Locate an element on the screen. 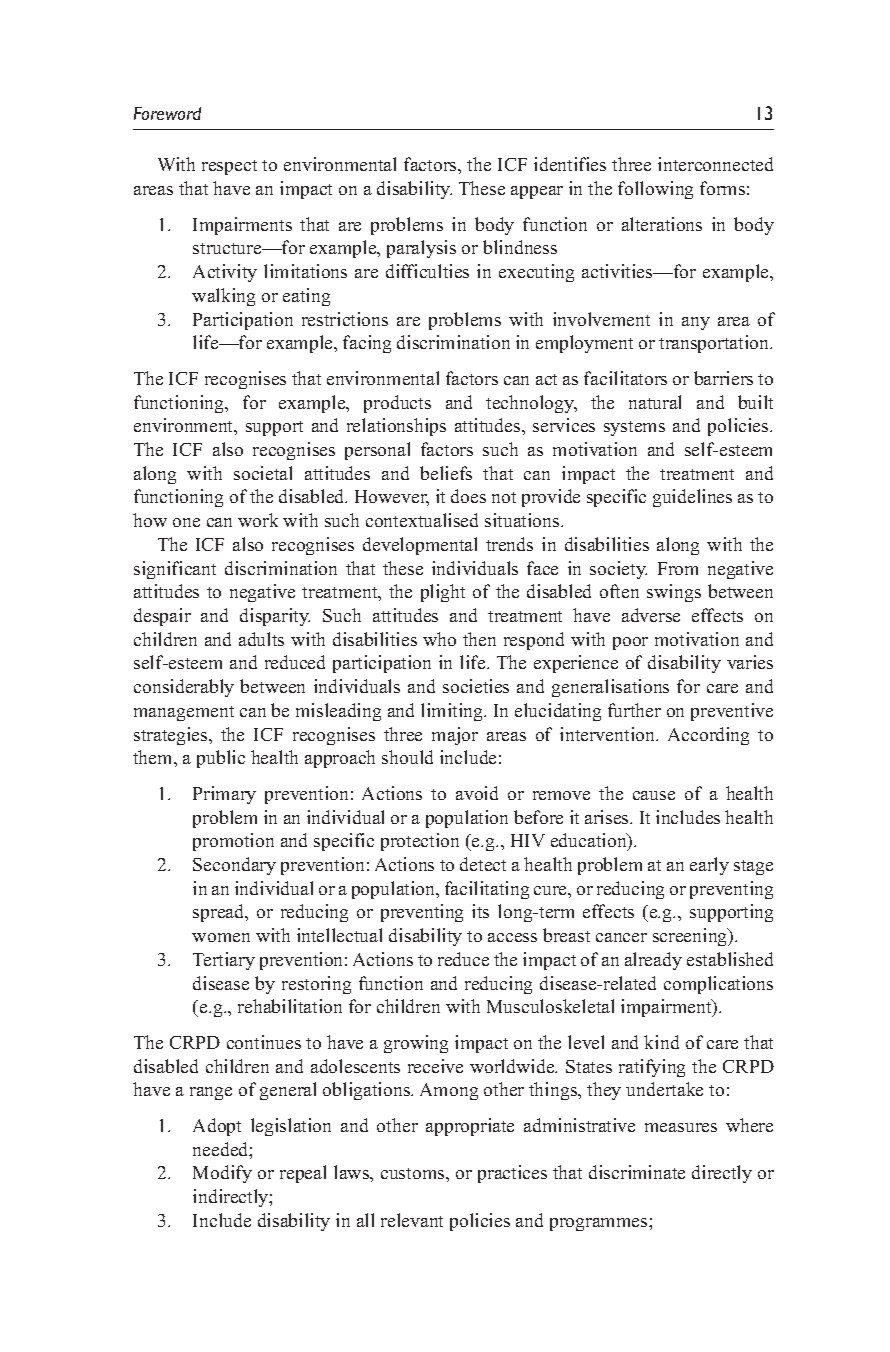  promotion is located at coordinates (233, 842).
